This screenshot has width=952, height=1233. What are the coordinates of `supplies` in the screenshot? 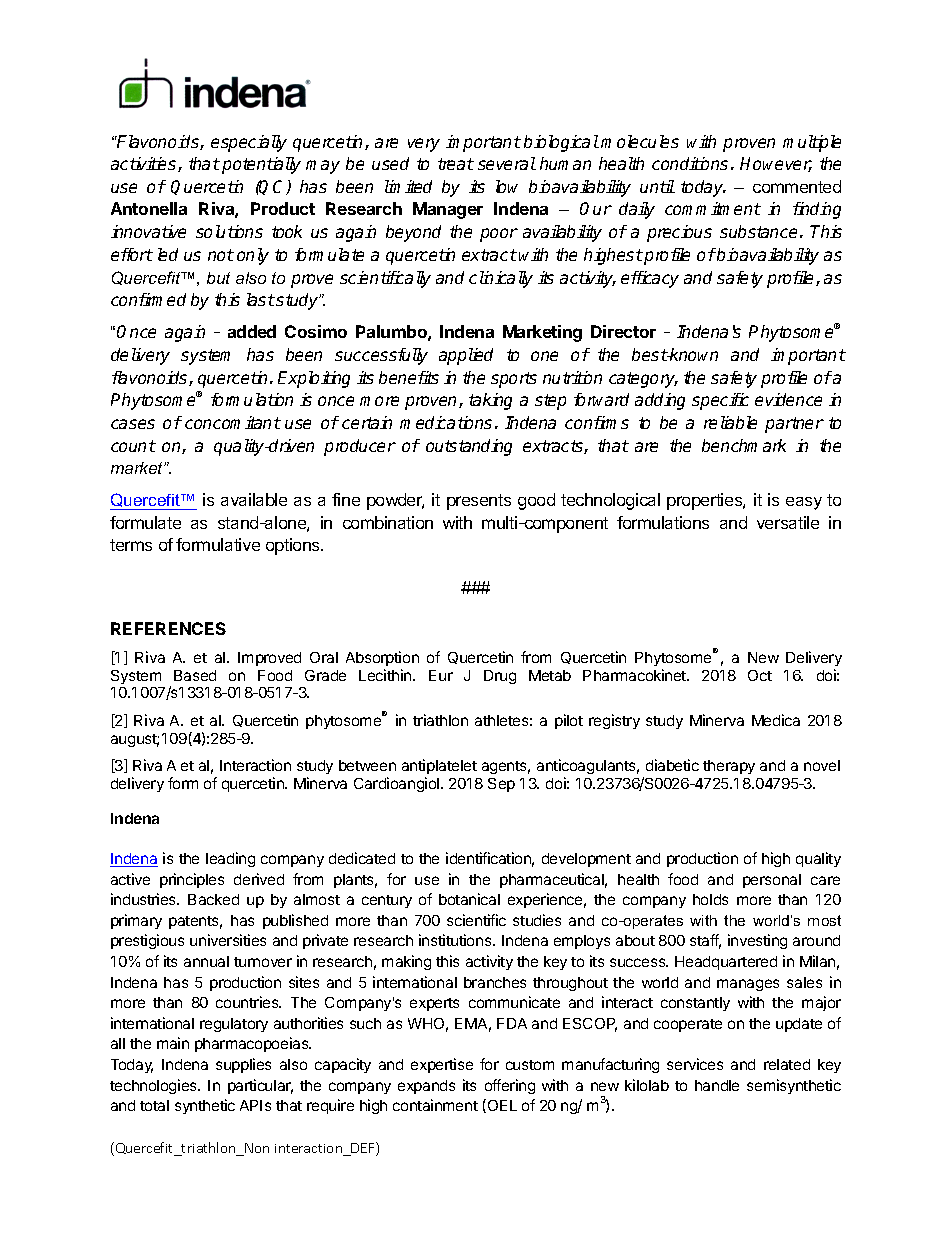 It's located at (243, 1065).
